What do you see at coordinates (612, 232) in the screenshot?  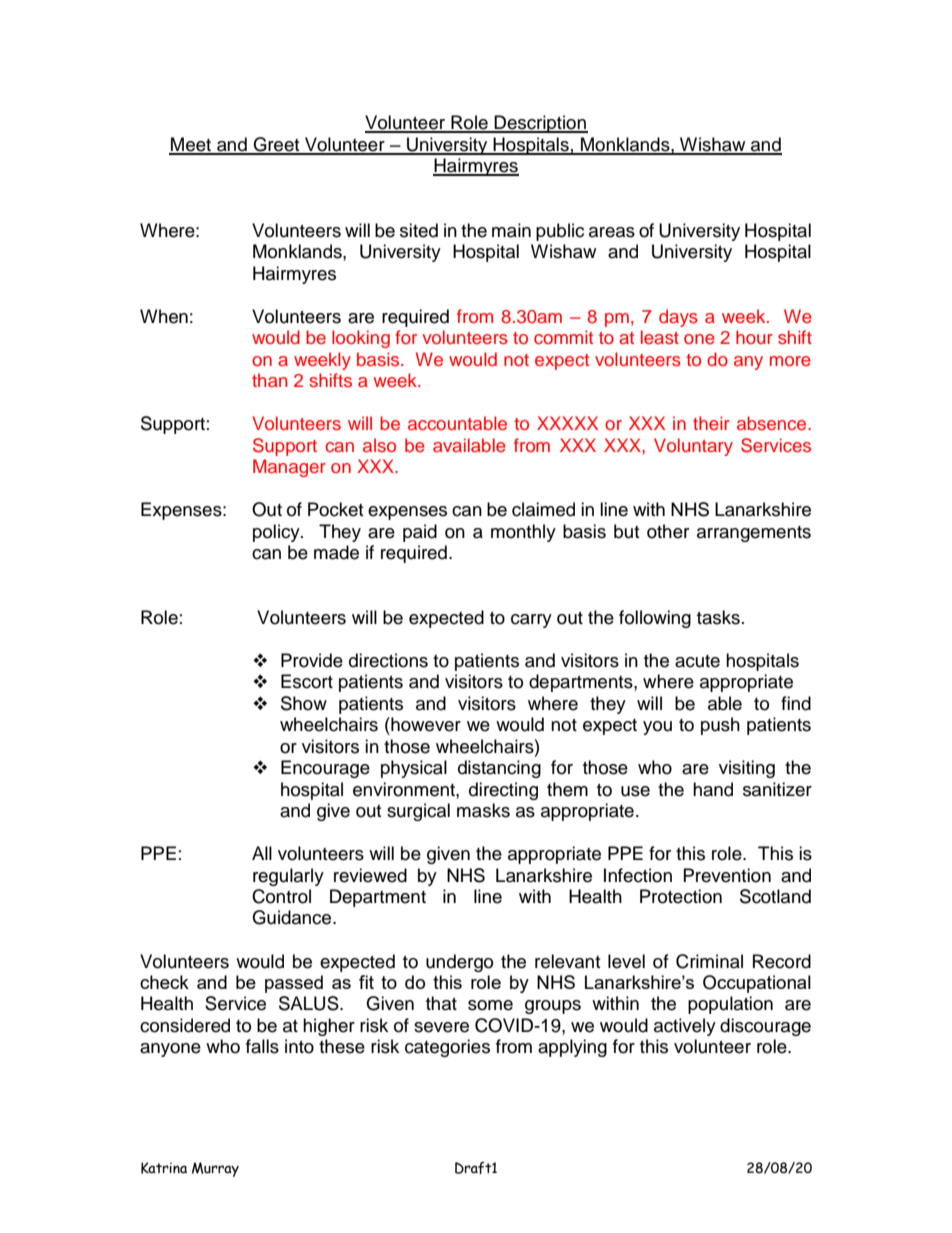 I see `areas` at bounding box center [612, 232].
